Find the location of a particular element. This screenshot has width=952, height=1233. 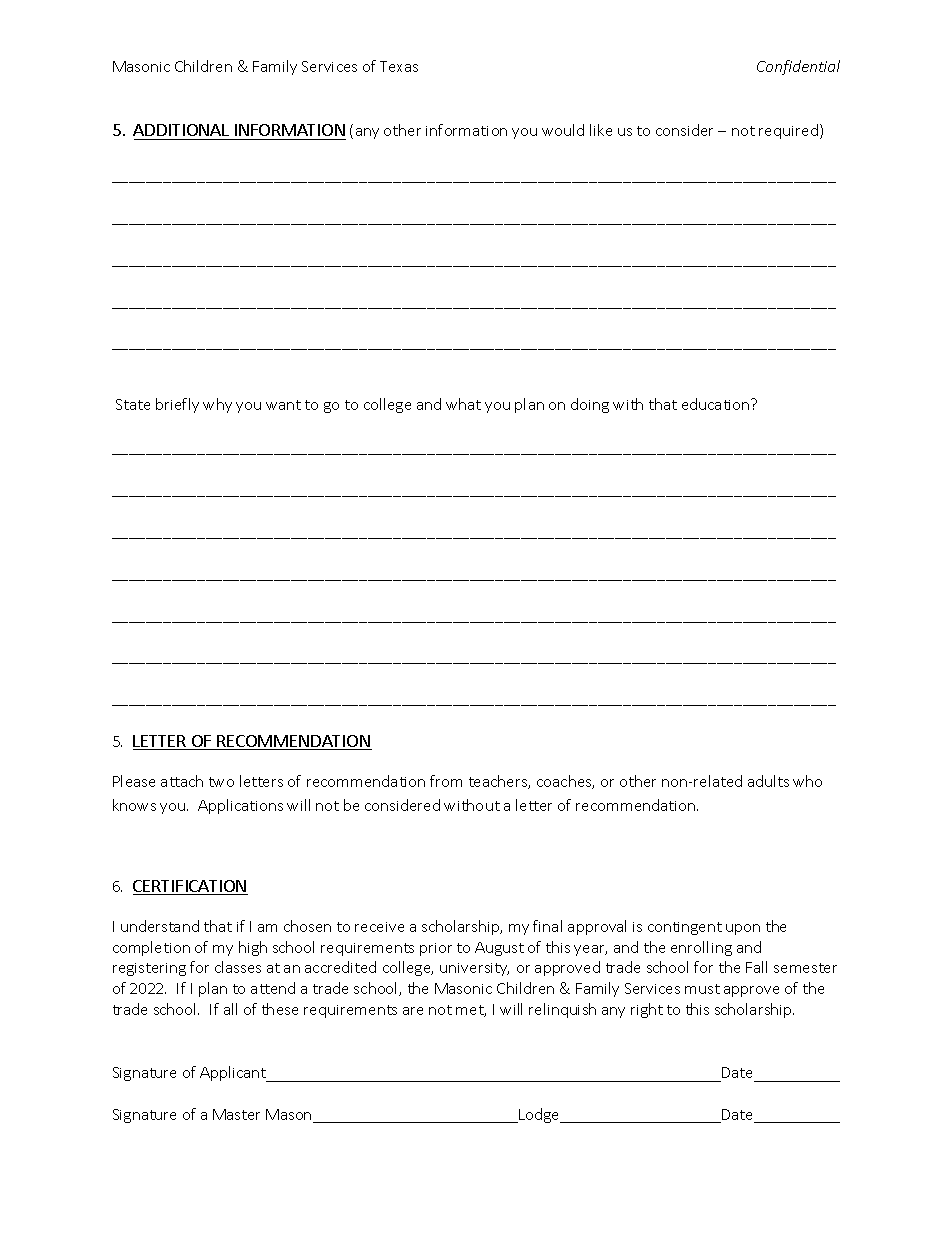

briefly is located at coordinates (177, 405).
